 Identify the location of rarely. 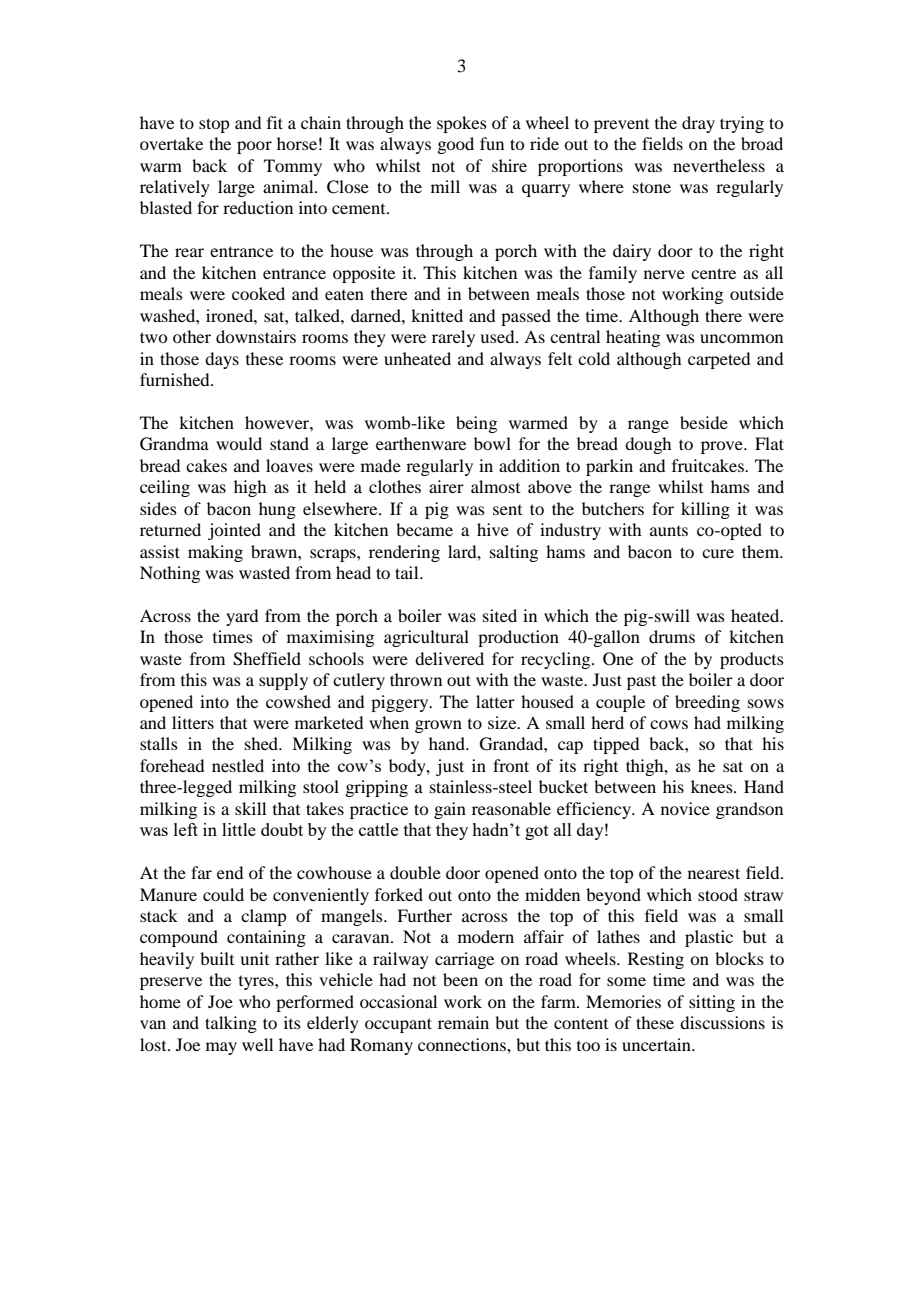
(453, 338).
